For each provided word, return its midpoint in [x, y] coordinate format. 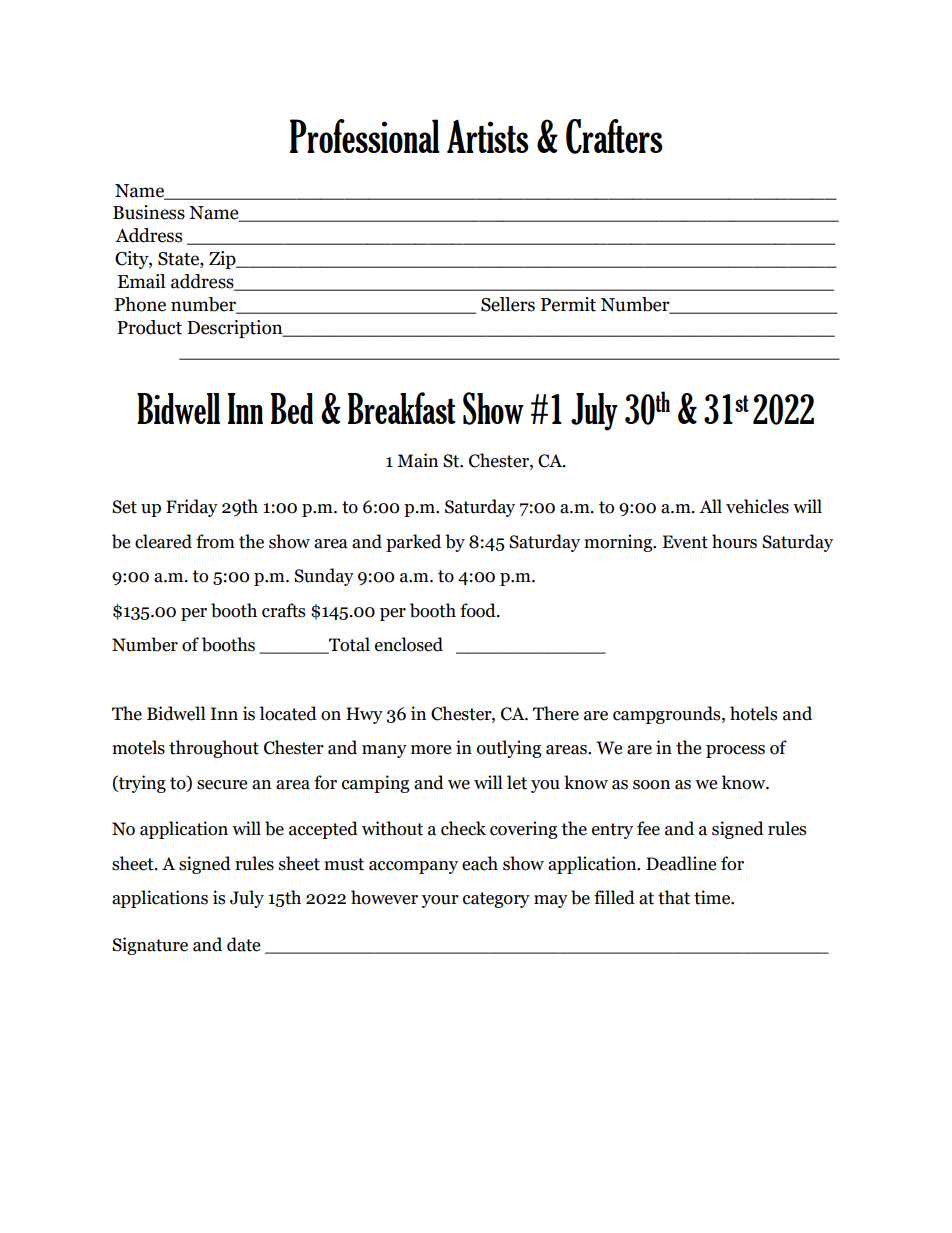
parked [413, 543]
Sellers [508, 304]
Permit [568, 304]
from [215, 541]
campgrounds [668, 715]
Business [149, 212]
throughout [214, 749]
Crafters [614, 136]
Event [685, 542]
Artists [488, 136]
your [440, 901]
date [243, 944]
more [431, 750]
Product [149, 327]
